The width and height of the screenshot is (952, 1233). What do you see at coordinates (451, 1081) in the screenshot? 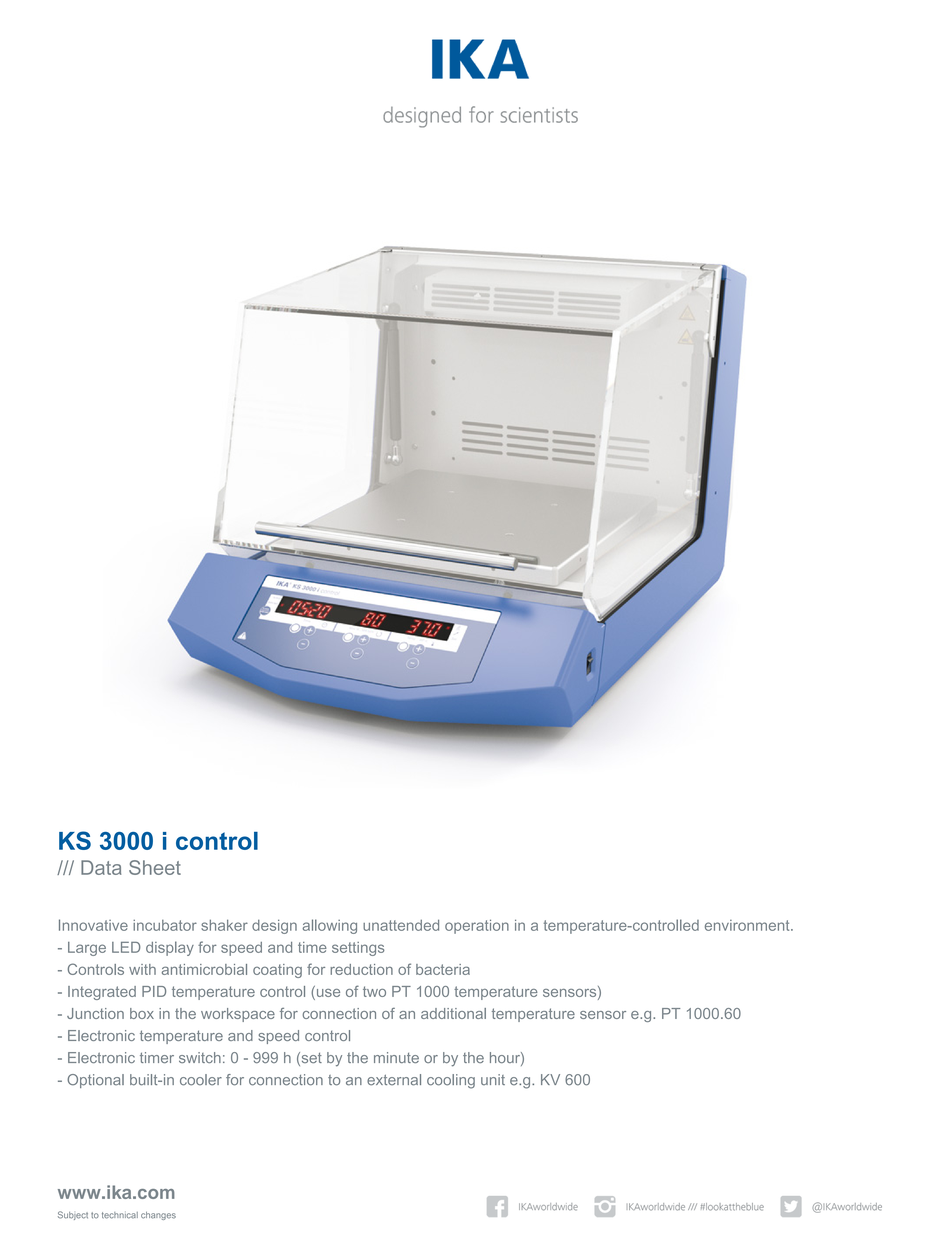
I see `cooling` at bounding box center [451, 1081].
